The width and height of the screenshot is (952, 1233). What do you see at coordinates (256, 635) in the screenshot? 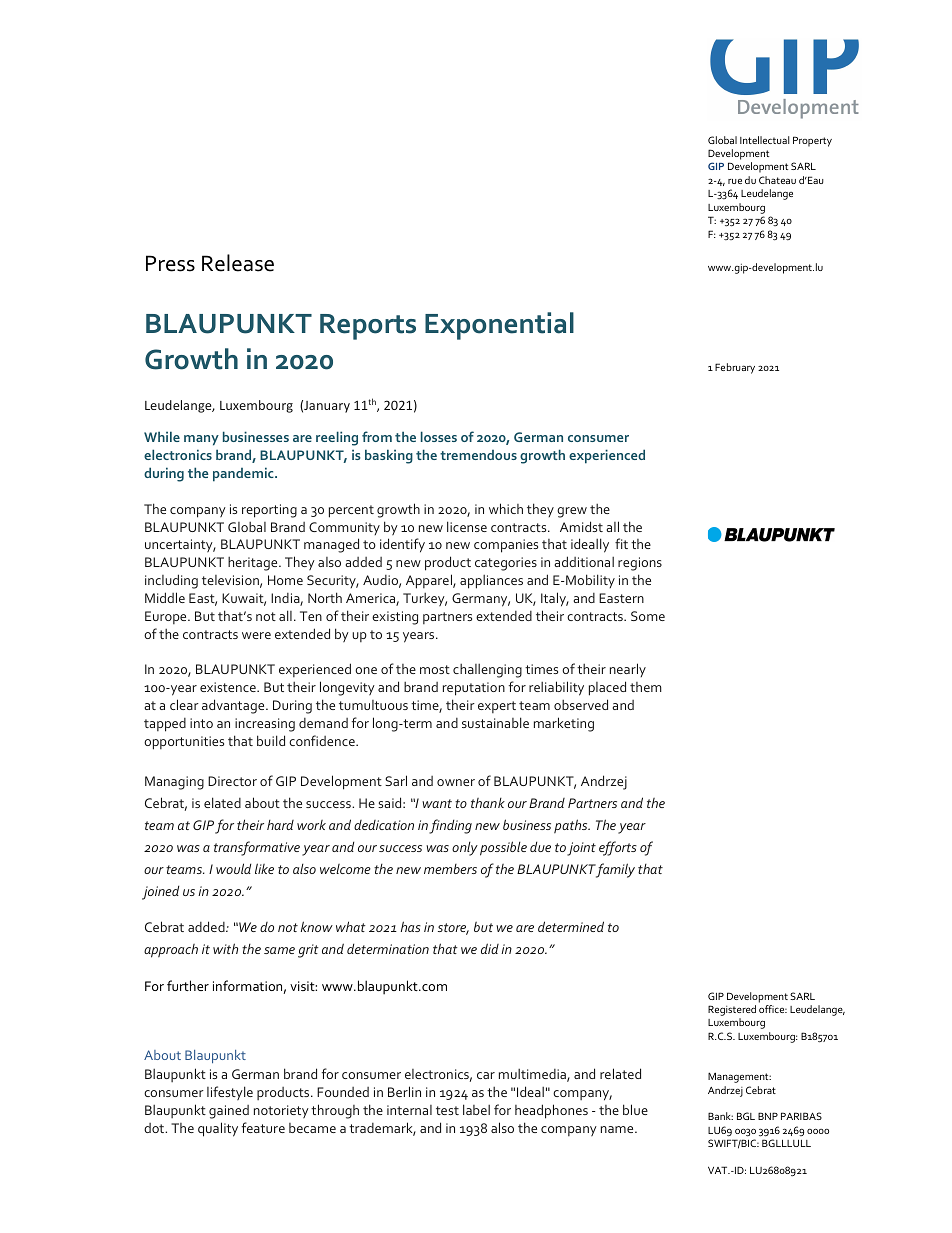
I see `were` at bounding box center [256, 635].
